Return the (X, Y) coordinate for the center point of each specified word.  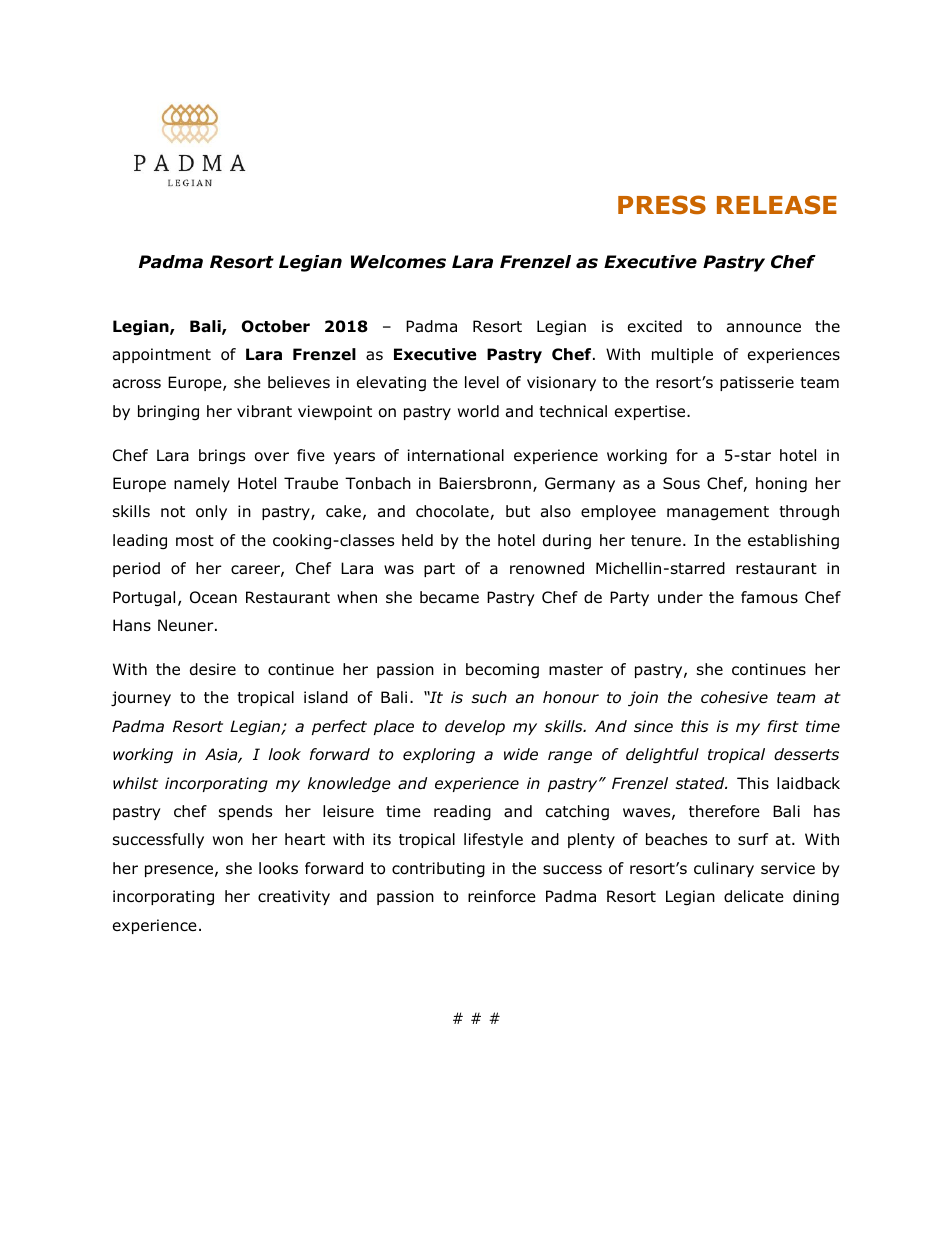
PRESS (662, 204)
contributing (438, 870)
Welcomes (398, 262)
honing (781, 485)
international (456, 455)
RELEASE (777, 204)
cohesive (734, 697)
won (228, 841)
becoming (502, 671)
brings (222, 457)
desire (213, 669)
